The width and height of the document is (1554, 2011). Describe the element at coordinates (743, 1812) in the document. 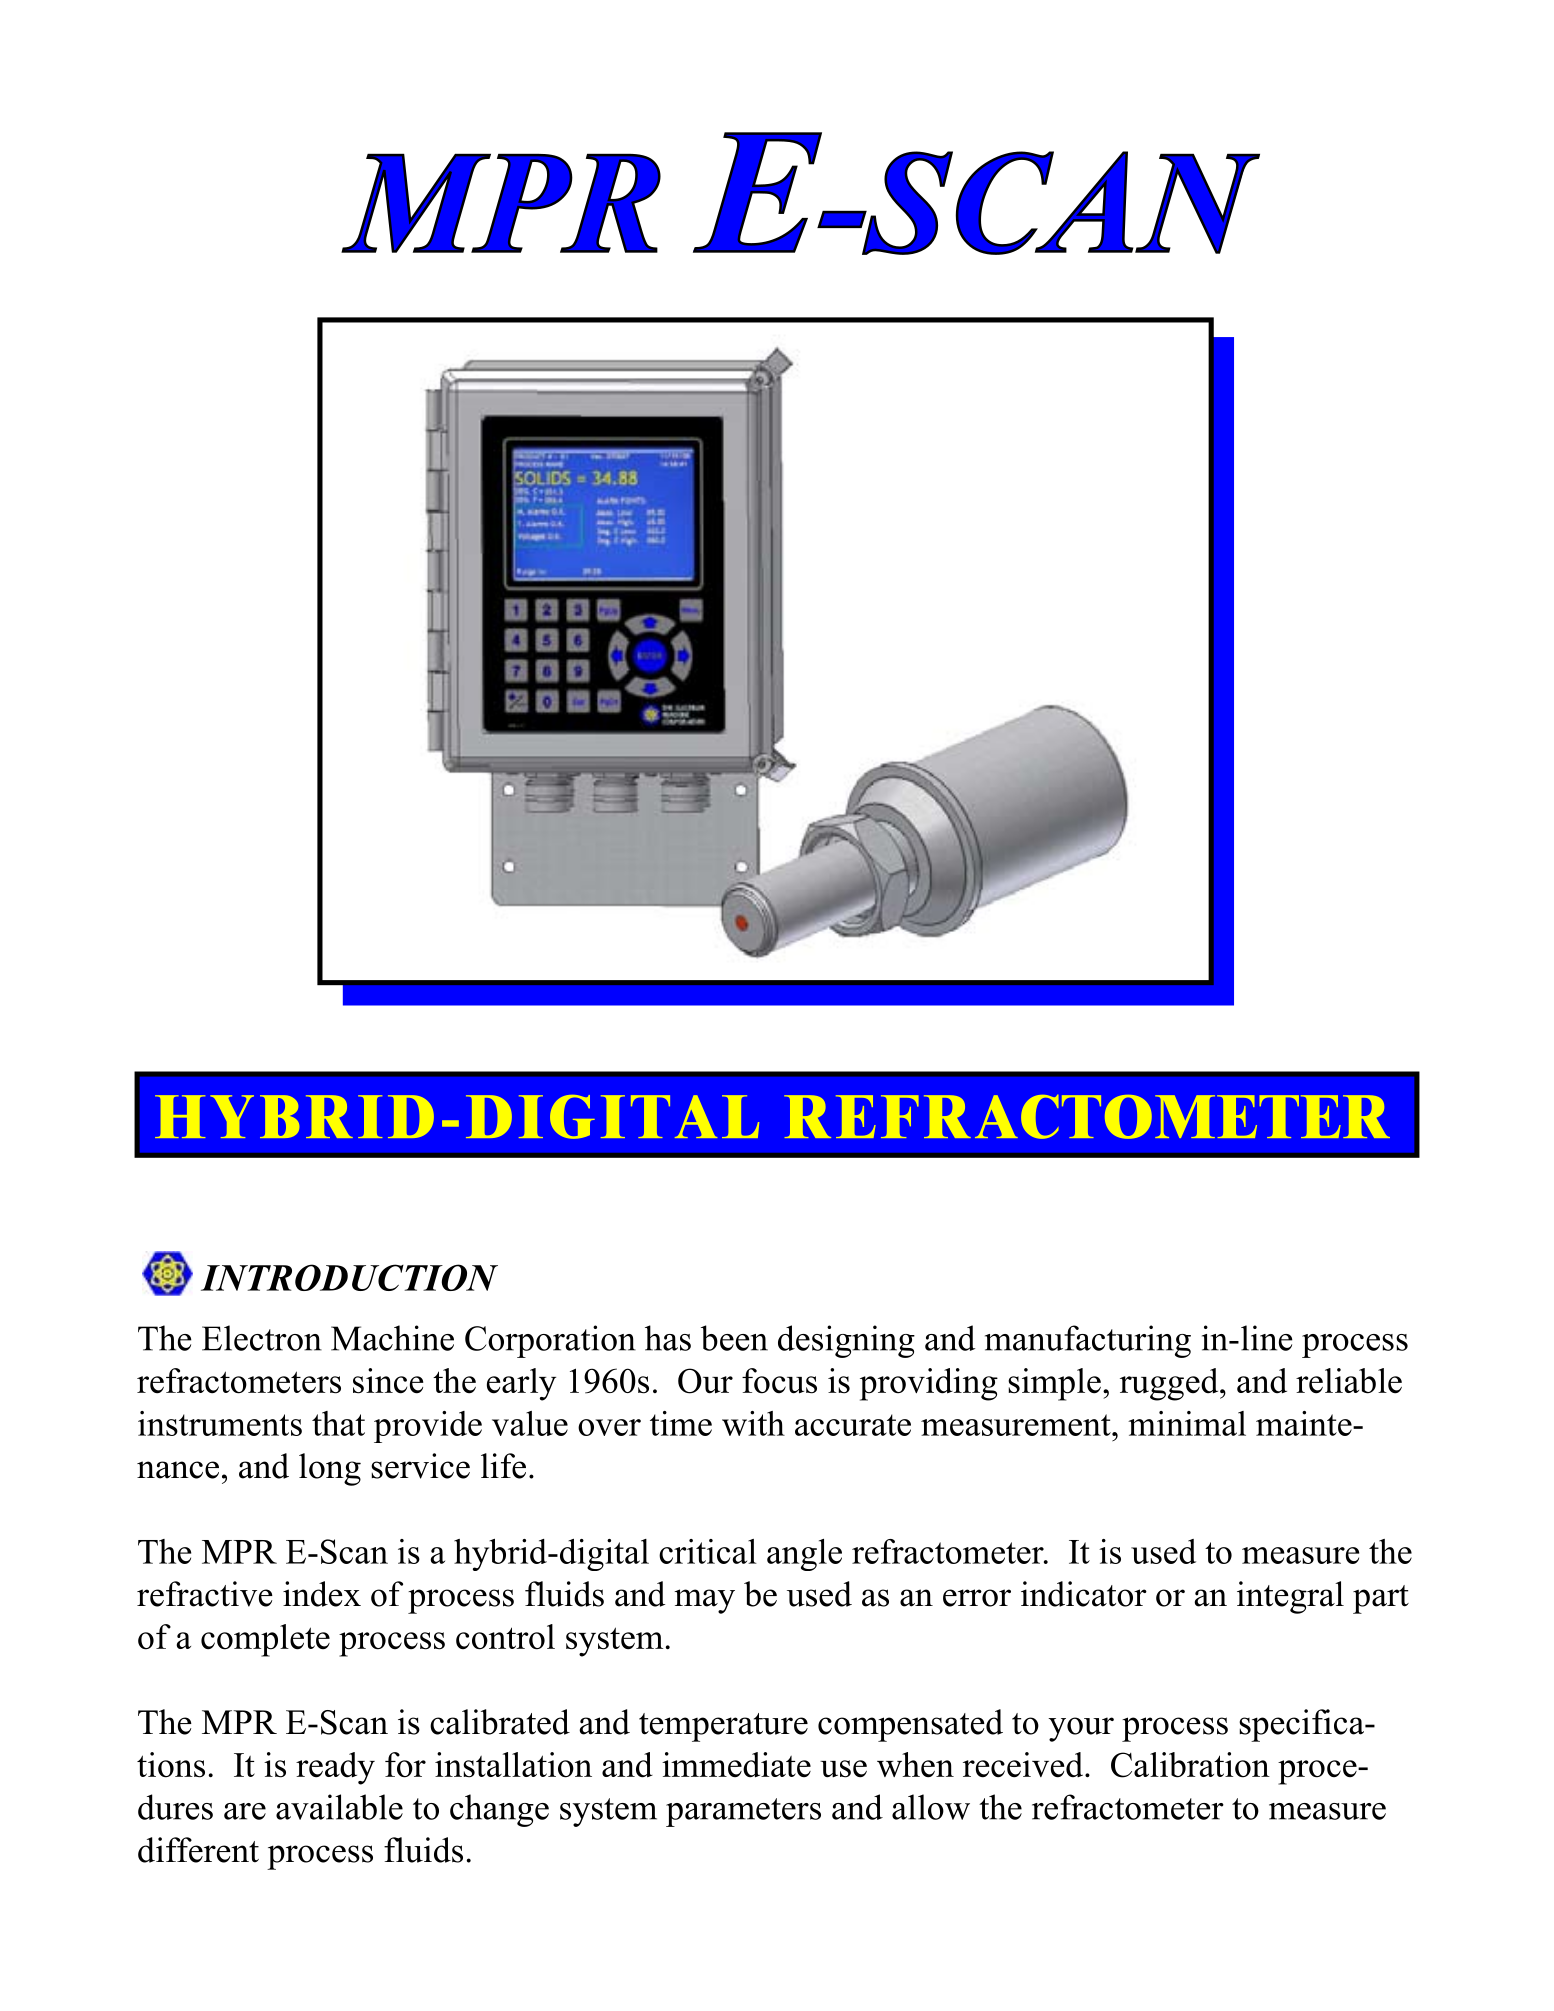

I see `parameters` at that location.
